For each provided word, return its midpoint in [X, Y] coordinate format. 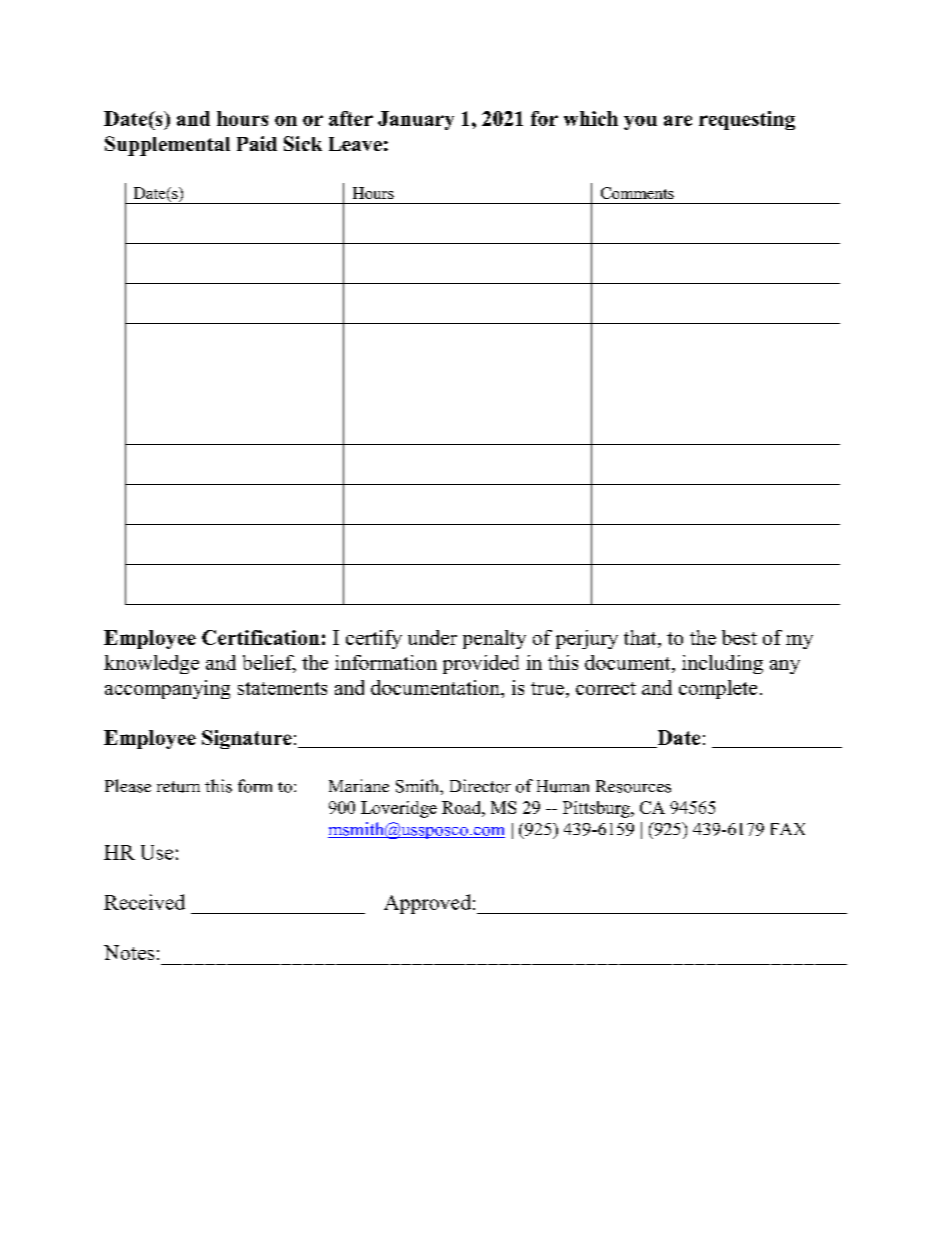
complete [718, 689]
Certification [261, 637]
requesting [747, 120]
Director [480, 786]
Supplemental [167, 146]
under [432, 637]
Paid [257, 143]
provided [481, 664]
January [416, 120]
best [739, 637]
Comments [637, 193]
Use [157, 852]
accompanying [167, 689]
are [678, 120]
